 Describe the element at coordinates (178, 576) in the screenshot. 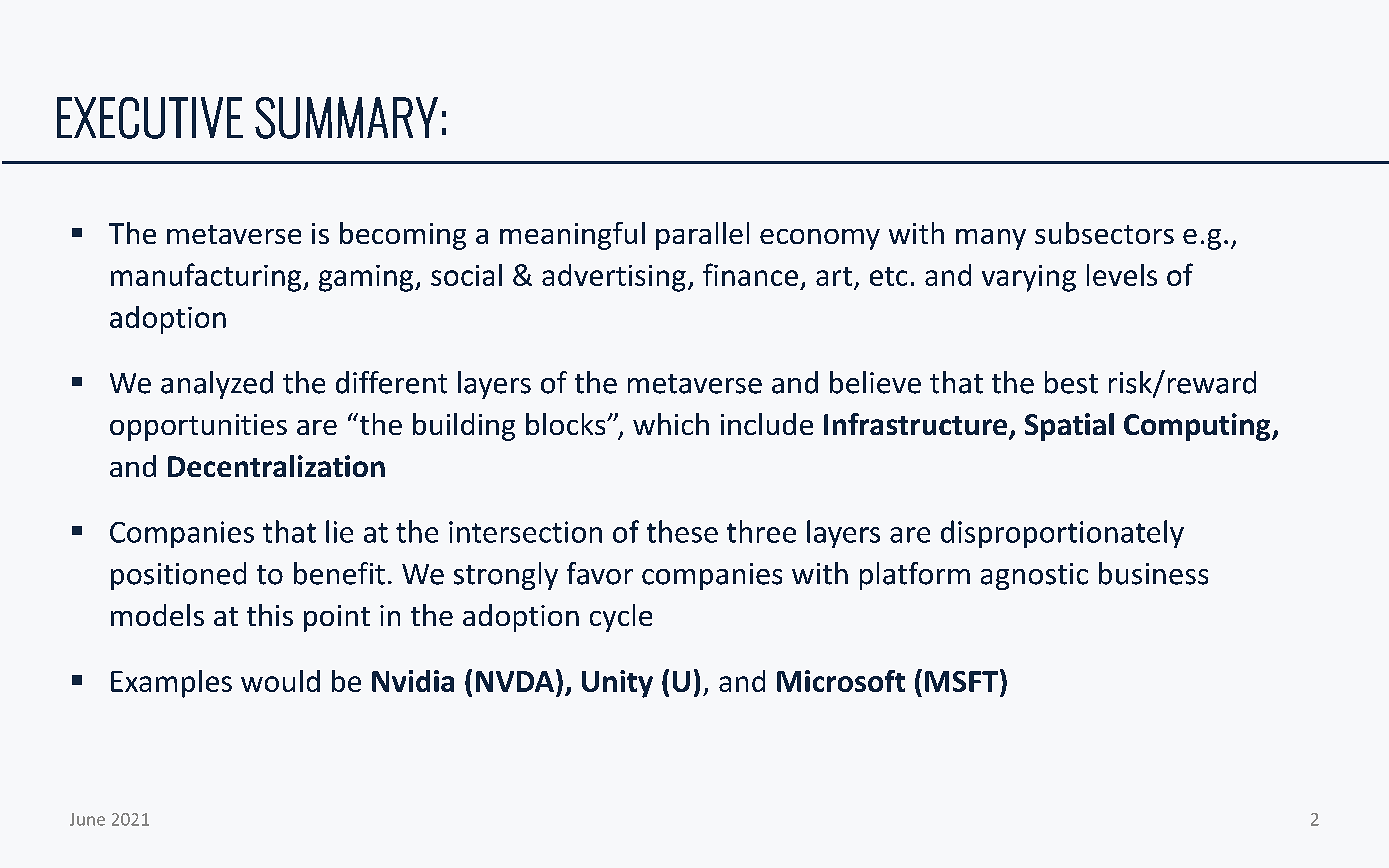

I see `positioned` at that location.
